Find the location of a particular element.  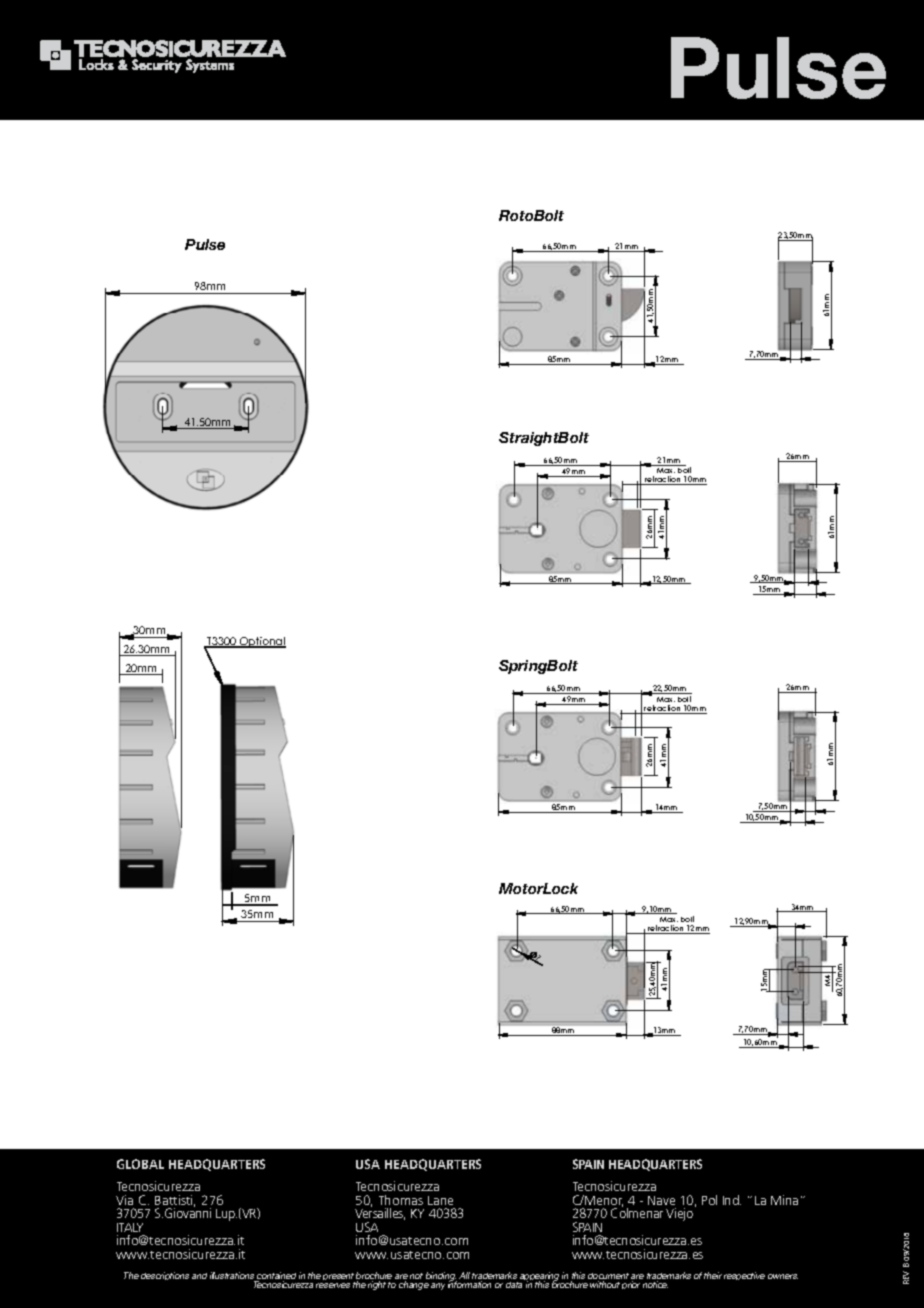

Nave is located at coordinates (661, 1200).
